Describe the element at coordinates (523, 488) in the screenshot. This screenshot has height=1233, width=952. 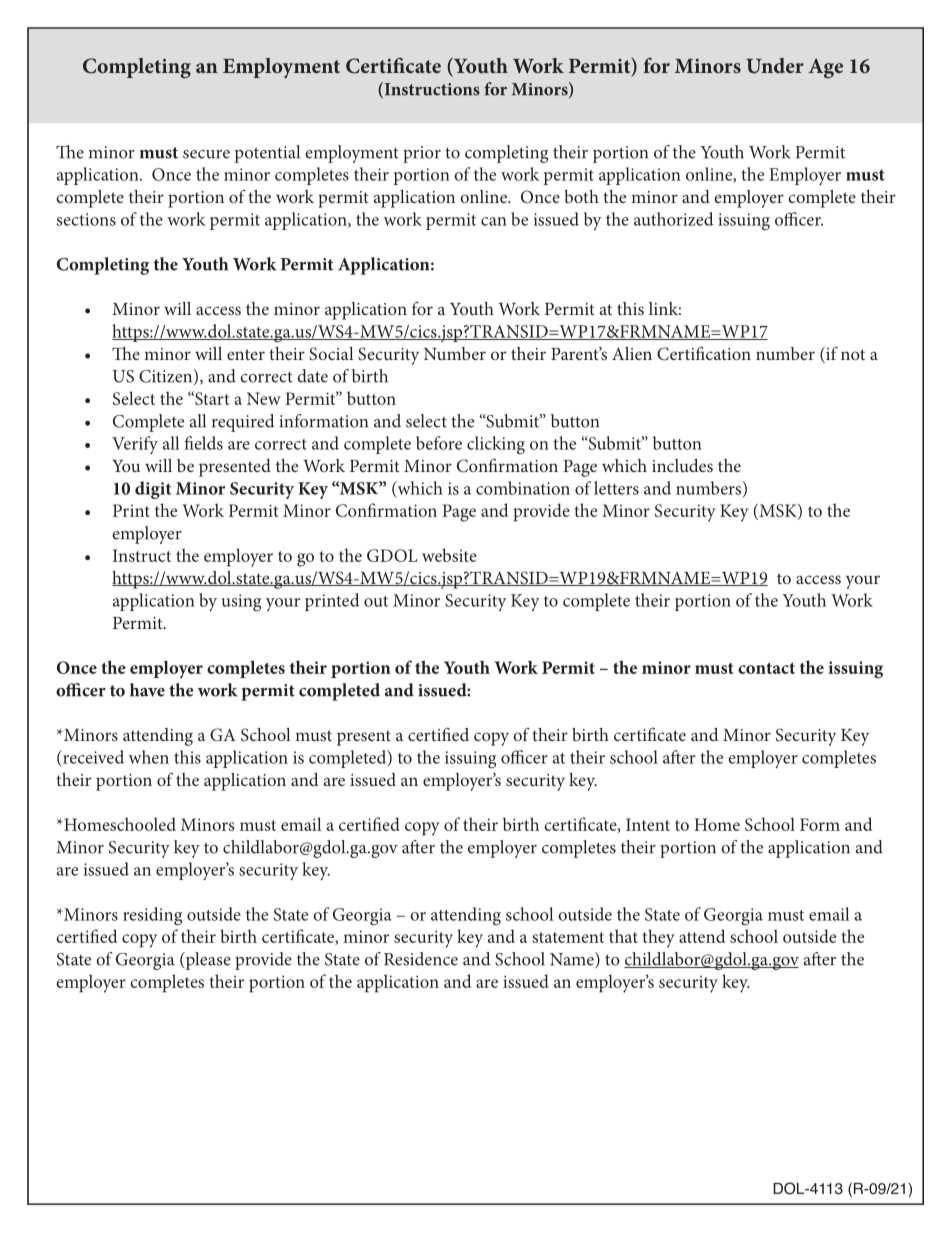
I see `combination` at that location.
